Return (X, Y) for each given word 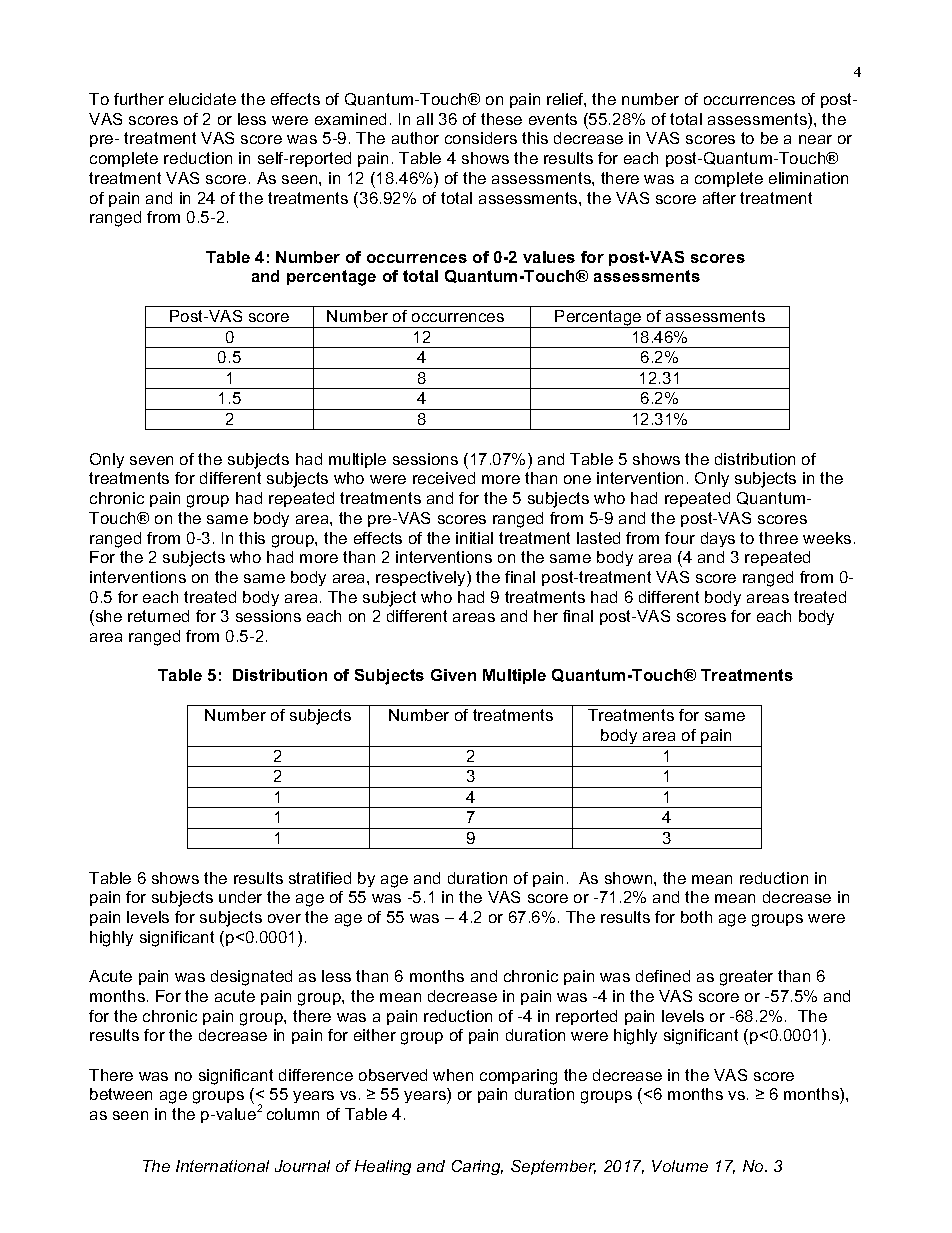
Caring (477, 1167)
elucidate (202, 99)
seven (151, 460)
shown (630, 878)
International (222, 1166)
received (444, 478)
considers (481, 138)
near (815, 139)
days (718, 539)
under (240, 897)
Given (453, 675)
